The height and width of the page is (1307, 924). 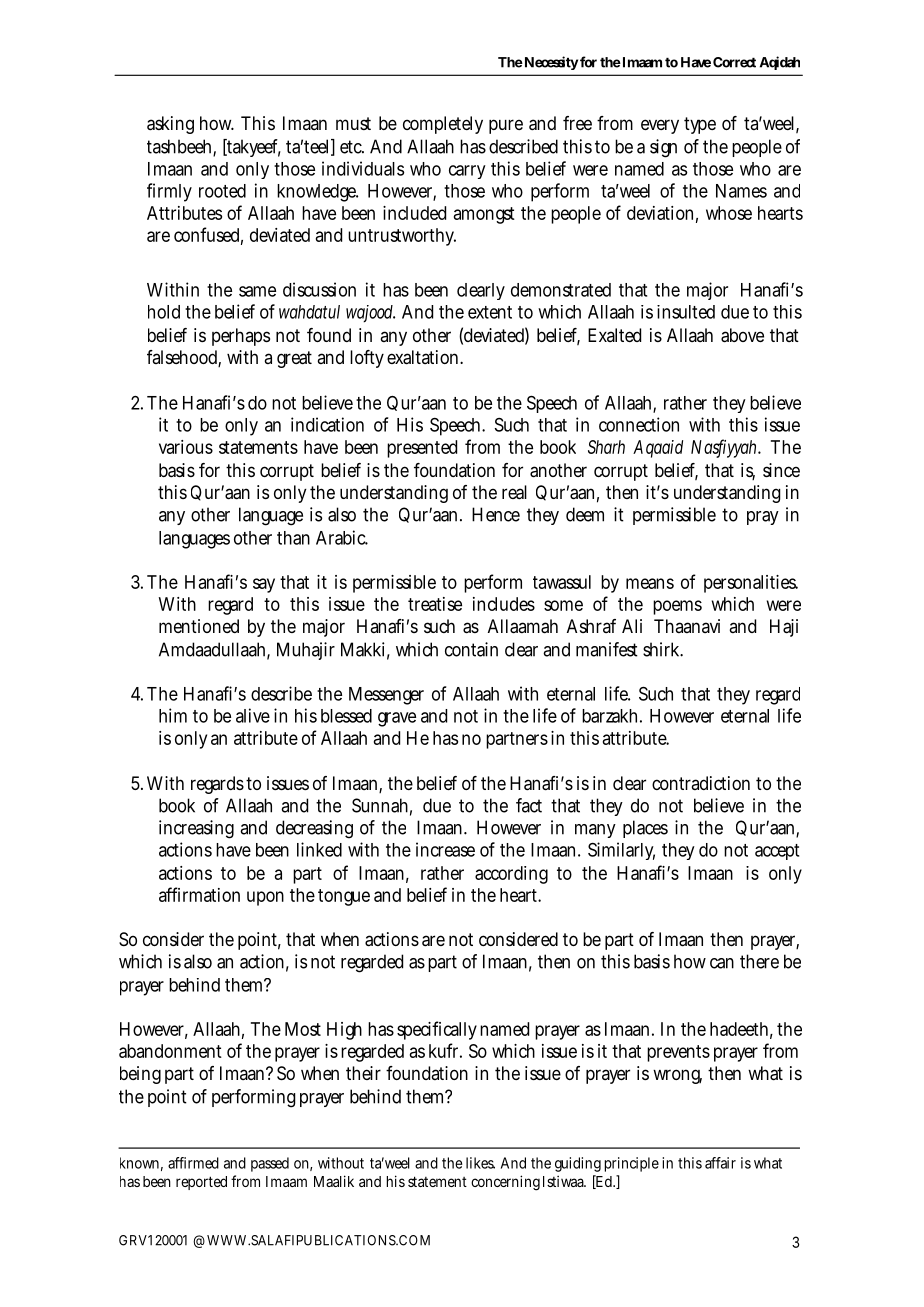 I want to click on likes, so click(x=480, y=1163).
